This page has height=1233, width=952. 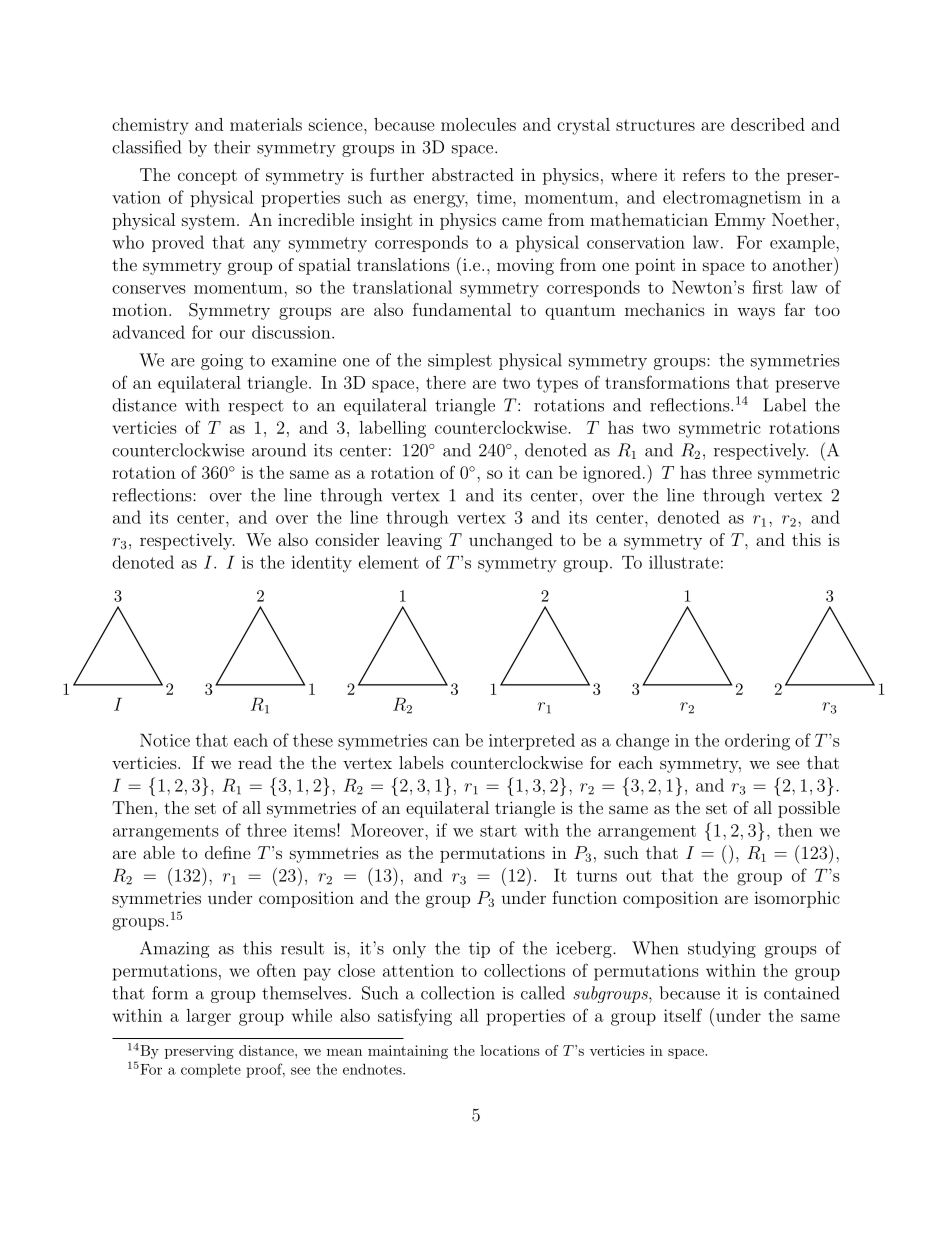 I want to click on around, so click(x=279, y=450).
